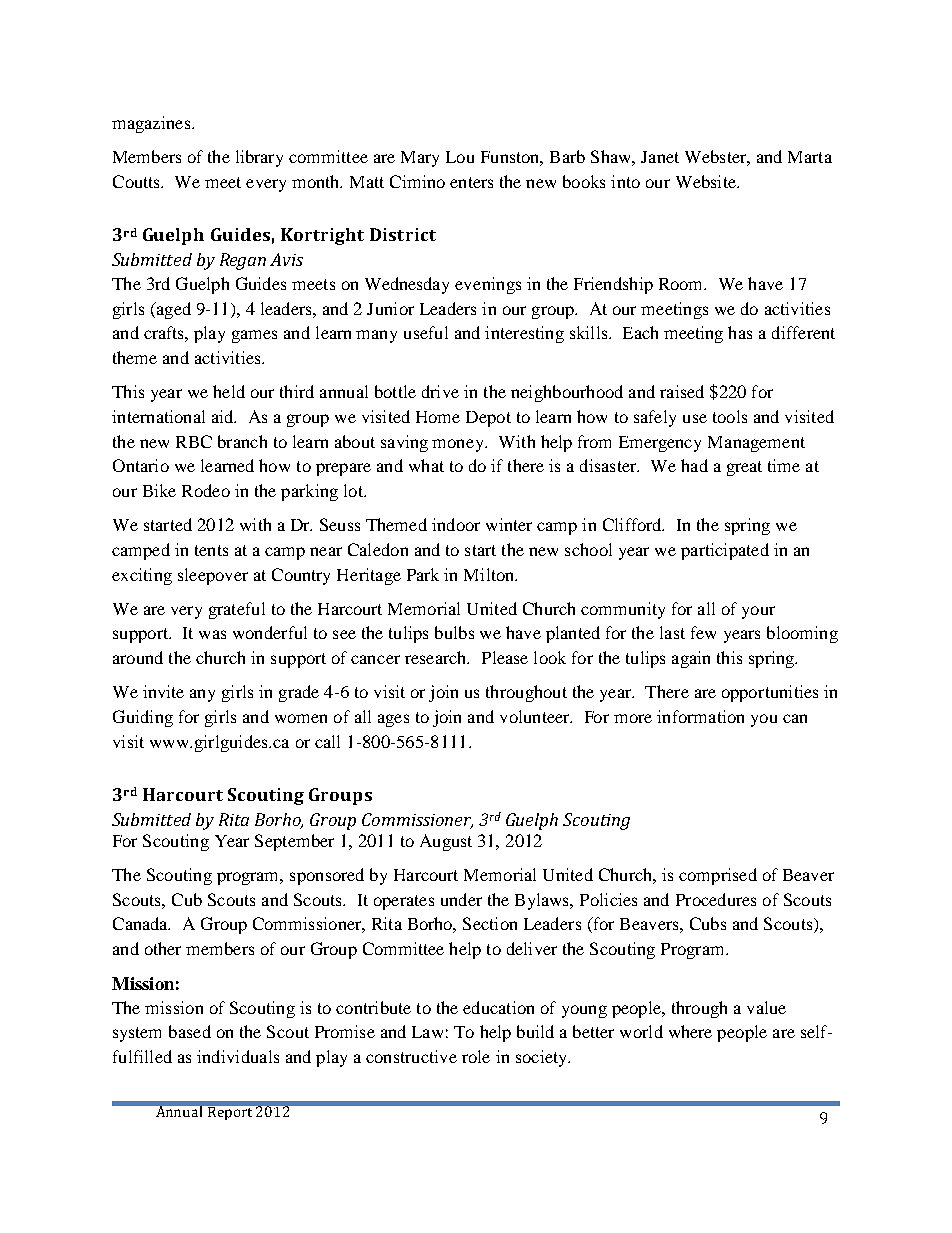  I want to click on indoor, so click(456, 524).
